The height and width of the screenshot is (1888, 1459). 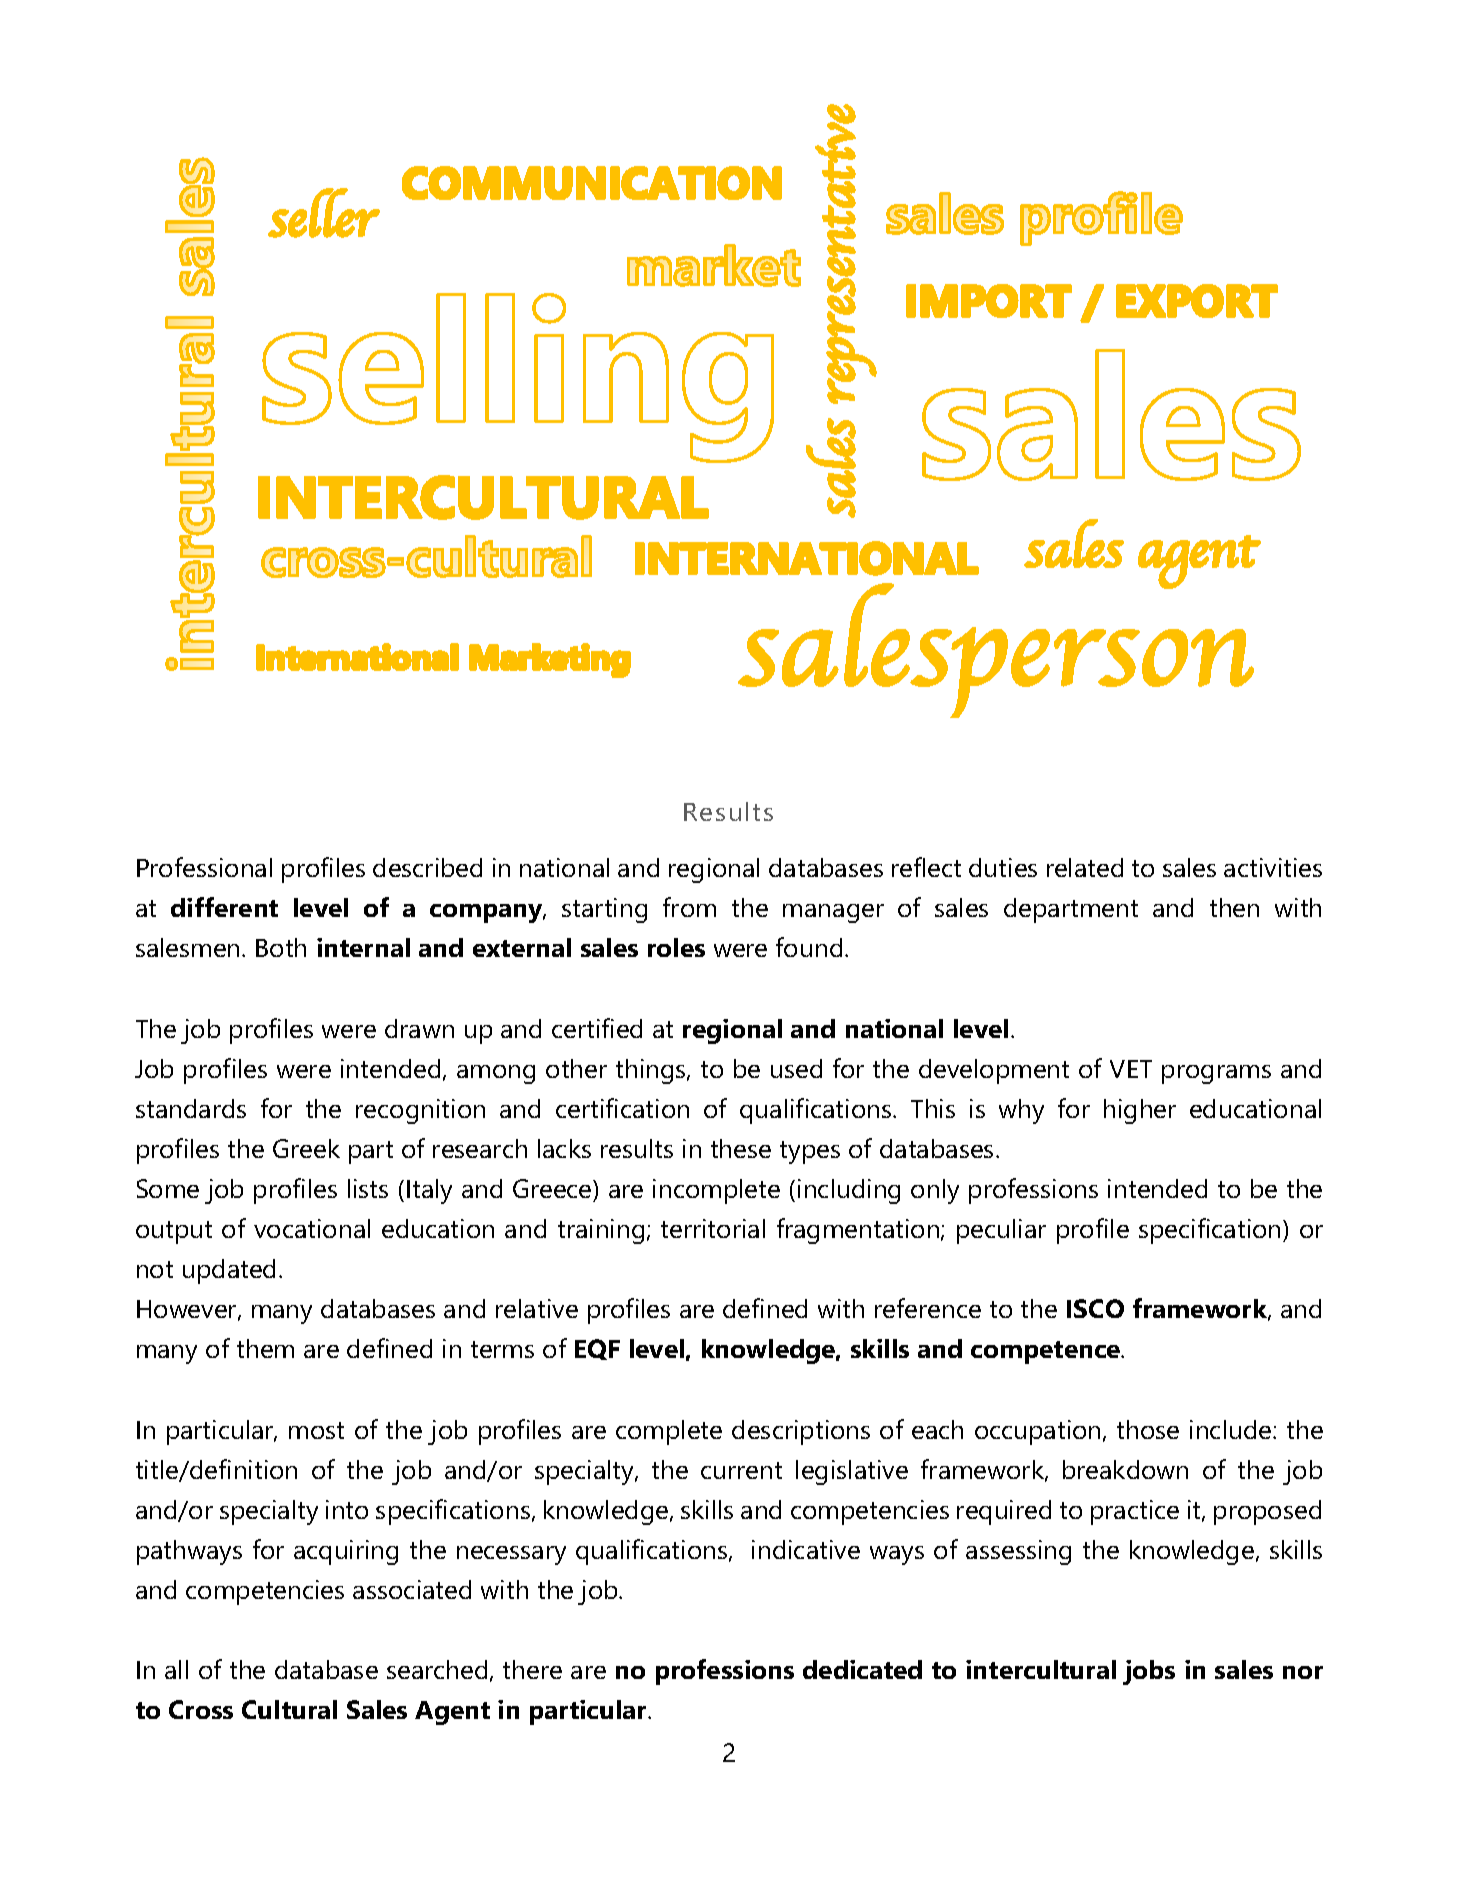 I want to click on jobs, so click(x=1149, y=1672).
